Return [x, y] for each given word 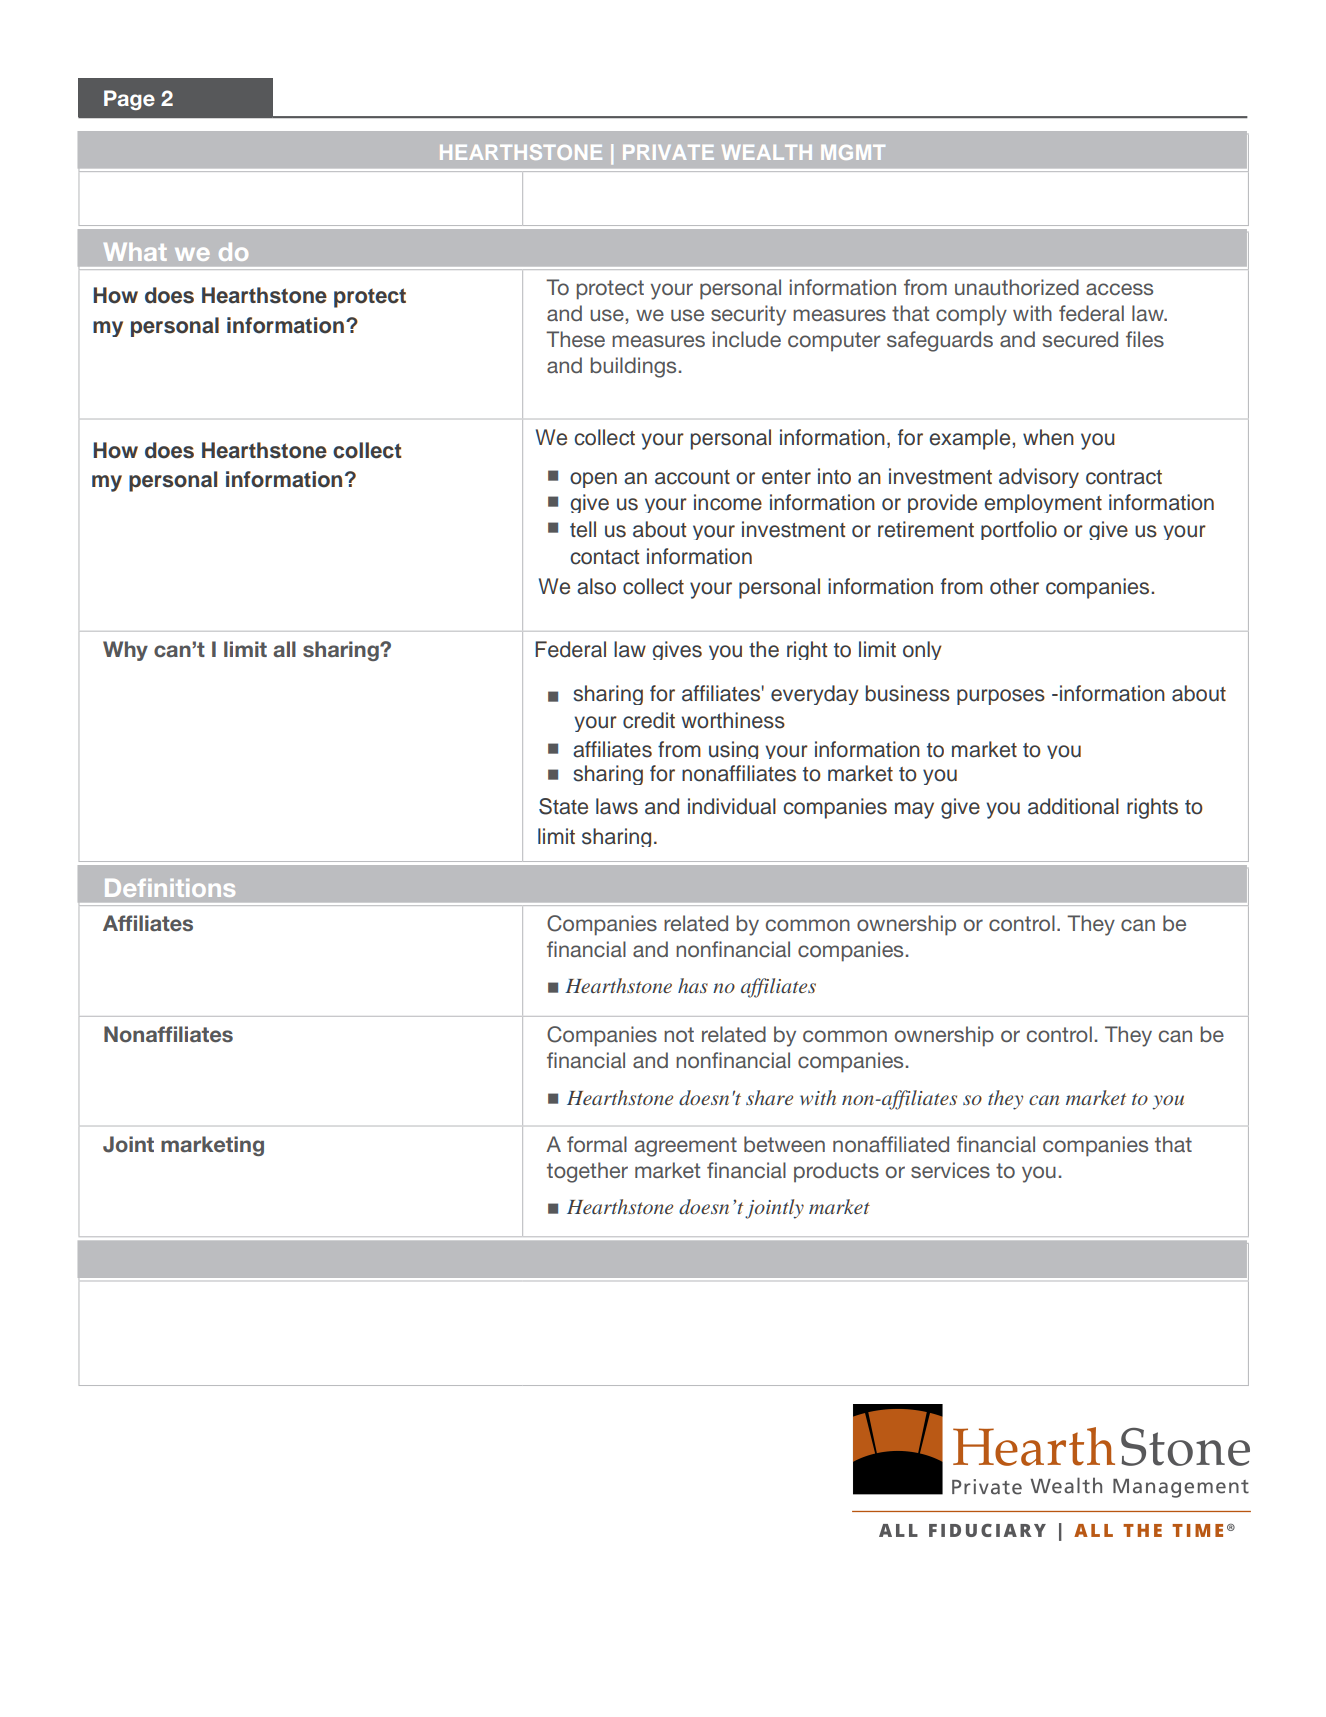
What [135, 252]
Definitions [170, 888]
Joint [128, 1144]
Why [125, 651]
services [950, 1170]
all [284, 649]
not [679, 1034]
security [748, 315]
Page [129, 100]
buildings [633, 367]
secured [1080, 339]
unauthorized [1017, 287]
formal [597, 1144]
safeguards [940, 341]
